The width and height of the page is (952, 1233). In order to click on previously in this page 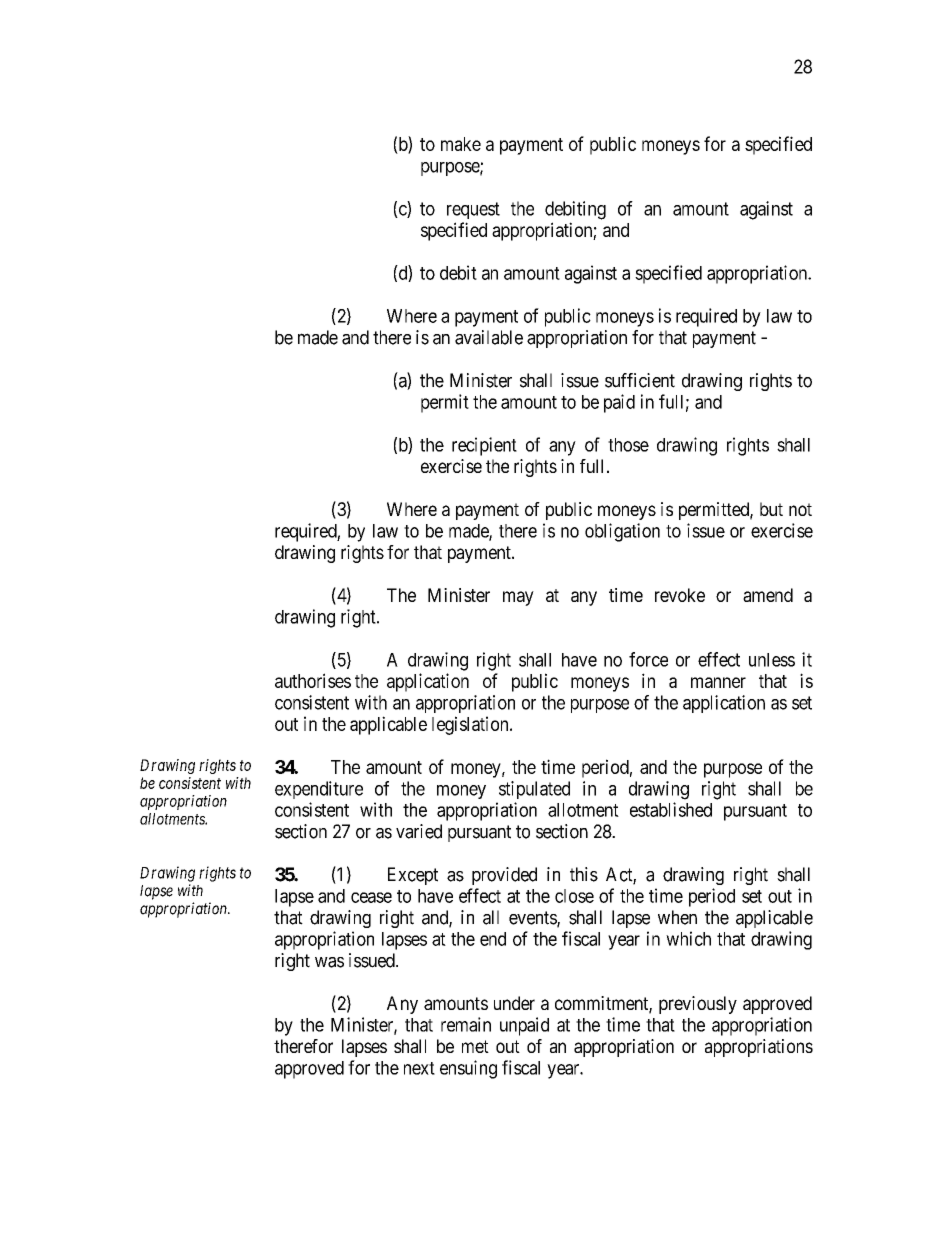, I will do `click(698, 1005)`.
